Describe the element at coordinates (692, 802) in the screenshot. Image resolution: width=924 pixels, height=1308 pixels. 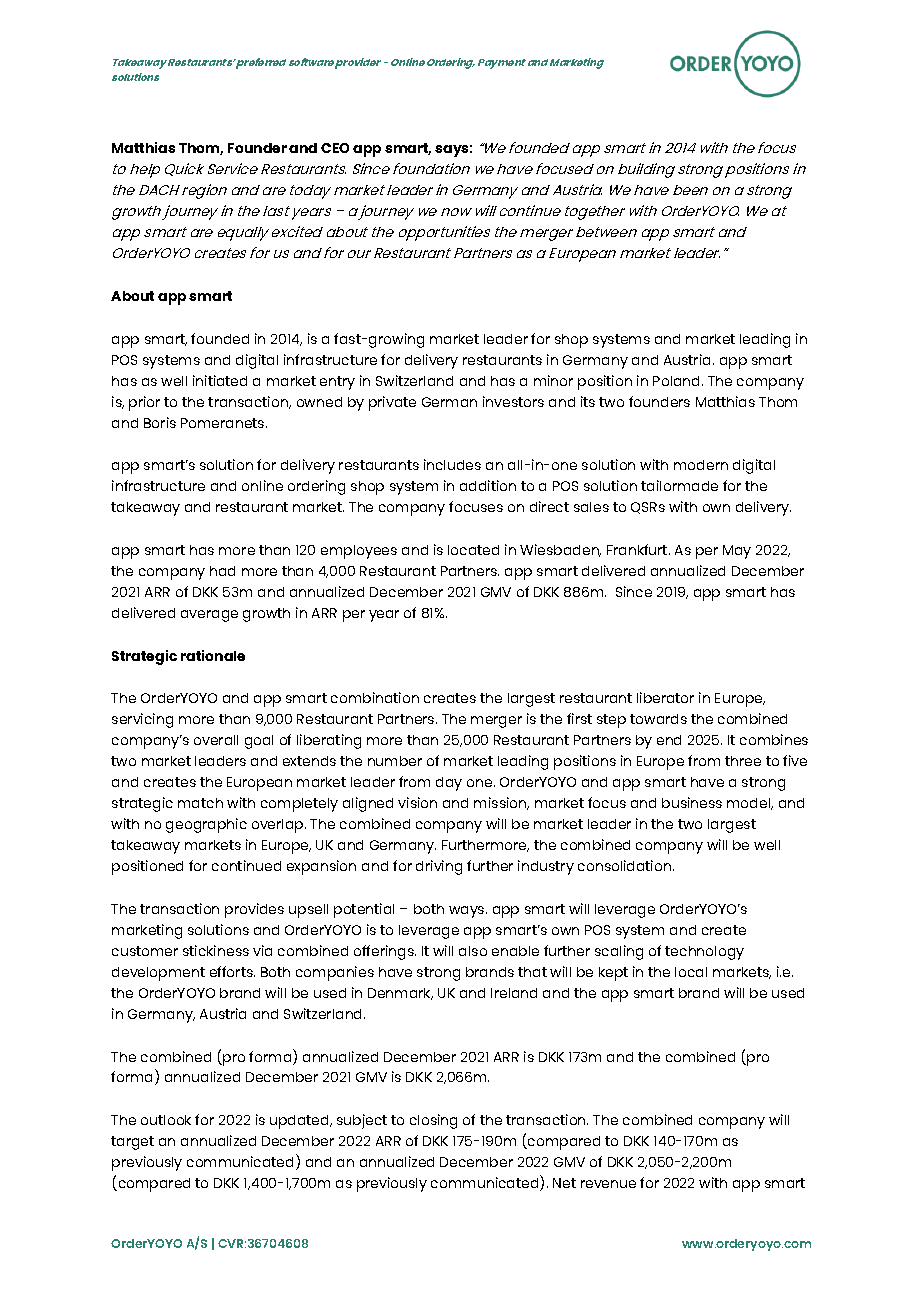
I see `business` at that location.
